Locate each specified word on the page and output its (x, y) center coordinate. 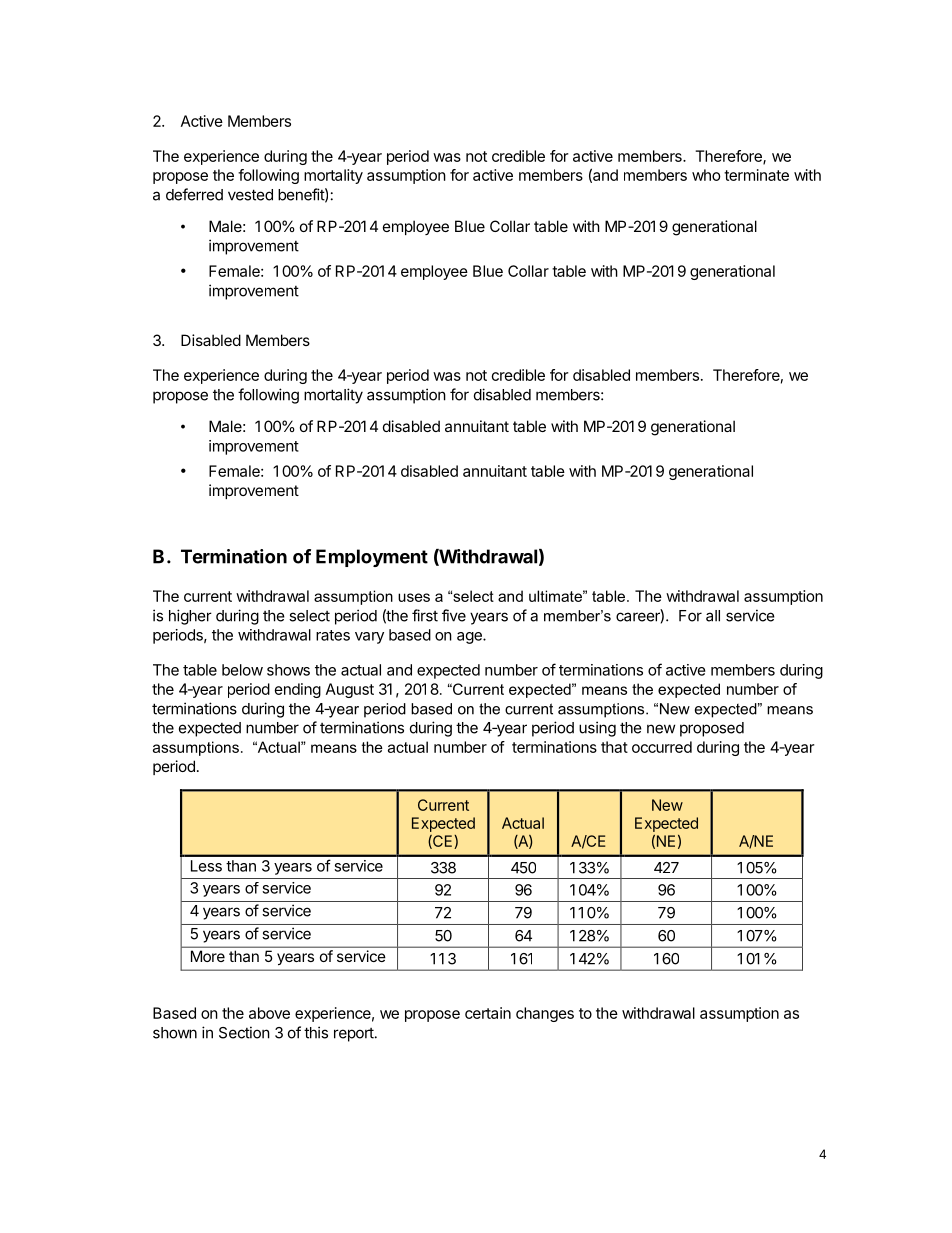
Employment (372, 558)
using (597, 729)
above (269, 1013)
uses (414, 597)
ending (298, 690)
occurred (662, 747)
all (713, 616)
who (706, 175)
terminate (756, 175)
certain (488, 1013)
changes (545, 1014)
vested (250, 195)
